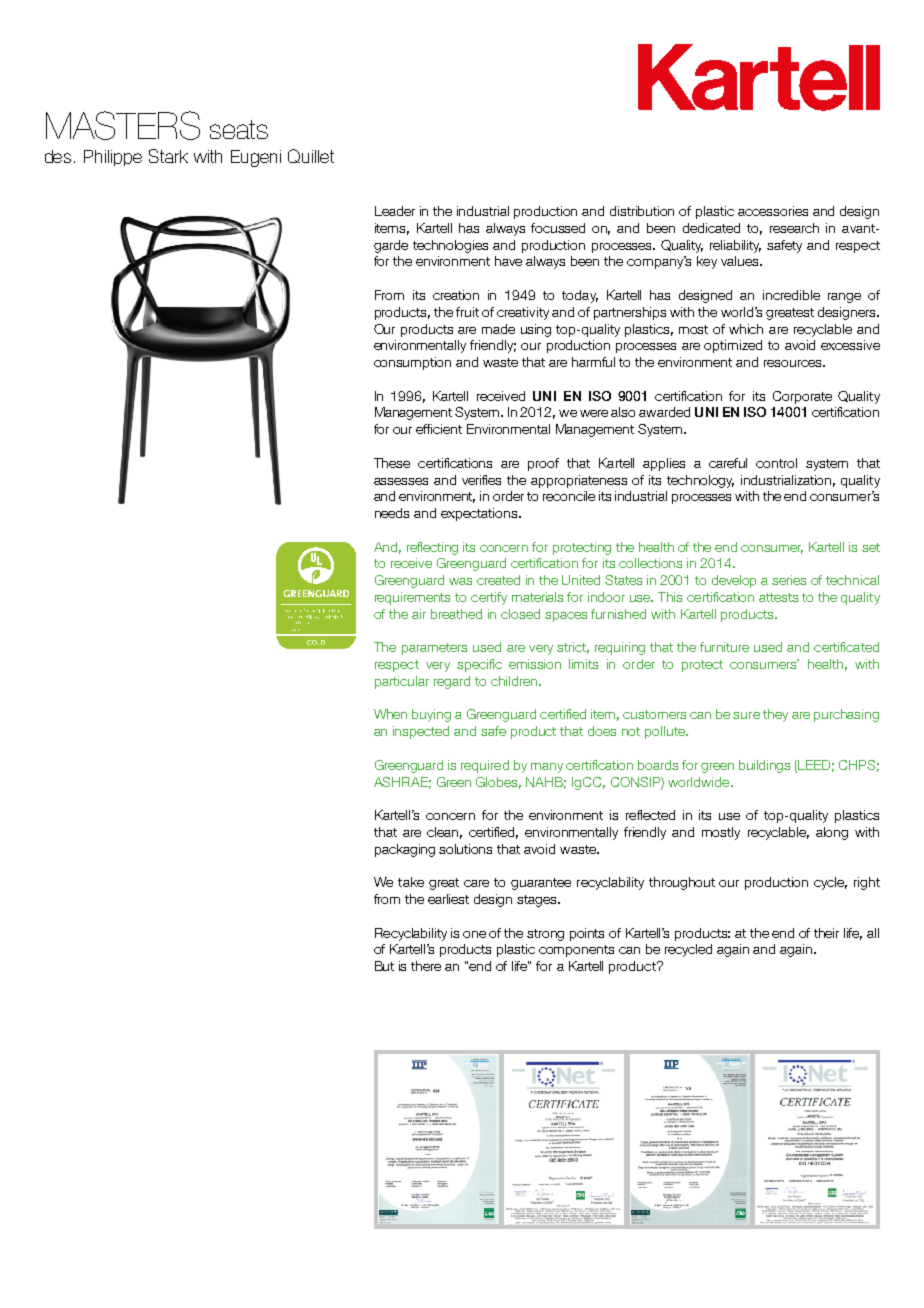 The width and height of the screenshot is (924, 1308). What do you see at coordinates (168, 156) in the screenshot?
I see `Stark` at bounding box center [168, 156].
